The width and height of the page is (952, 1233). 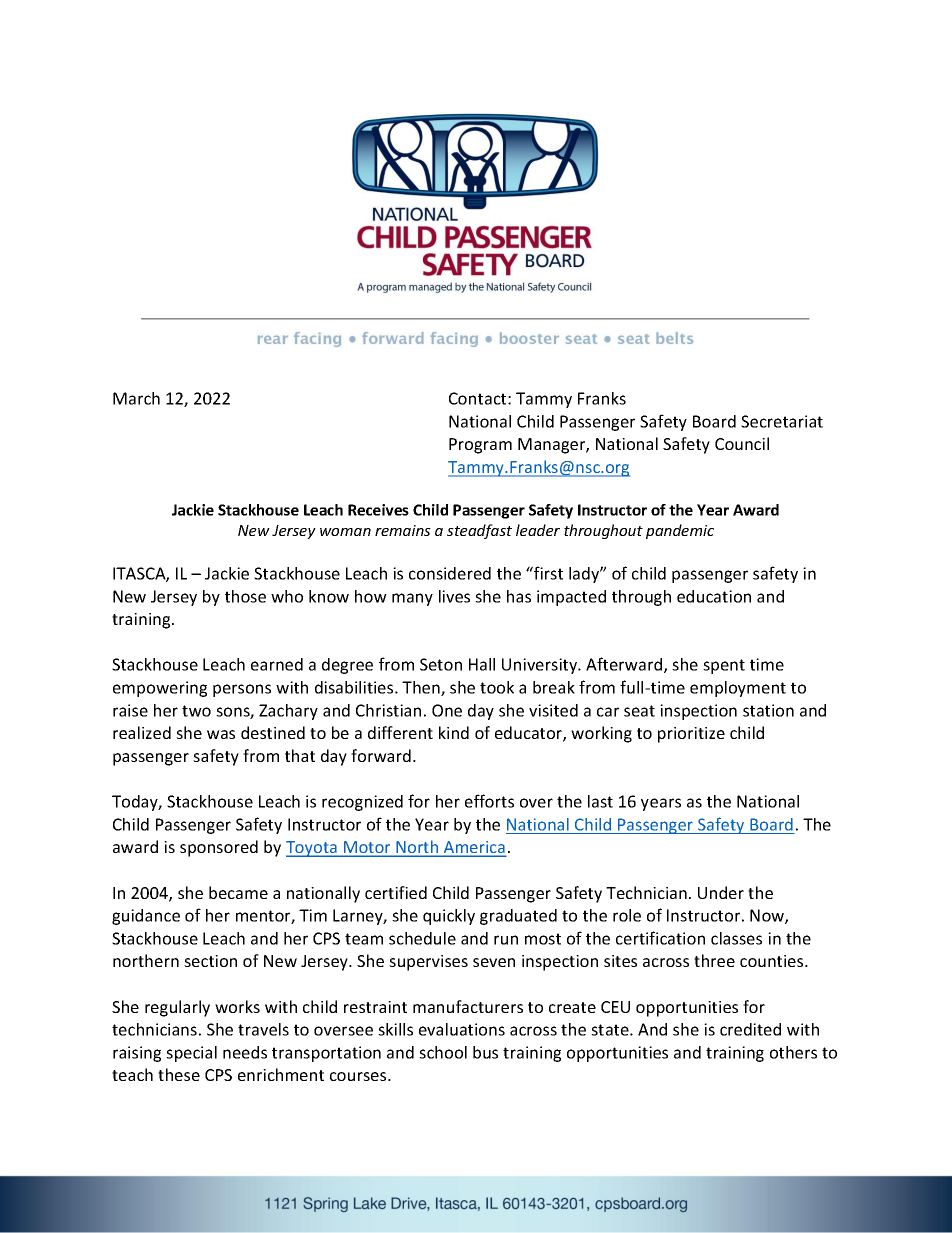 What do you see at coordinates (443, 1052) in the page?
I see `school` at bounding box center [443, 1052].
